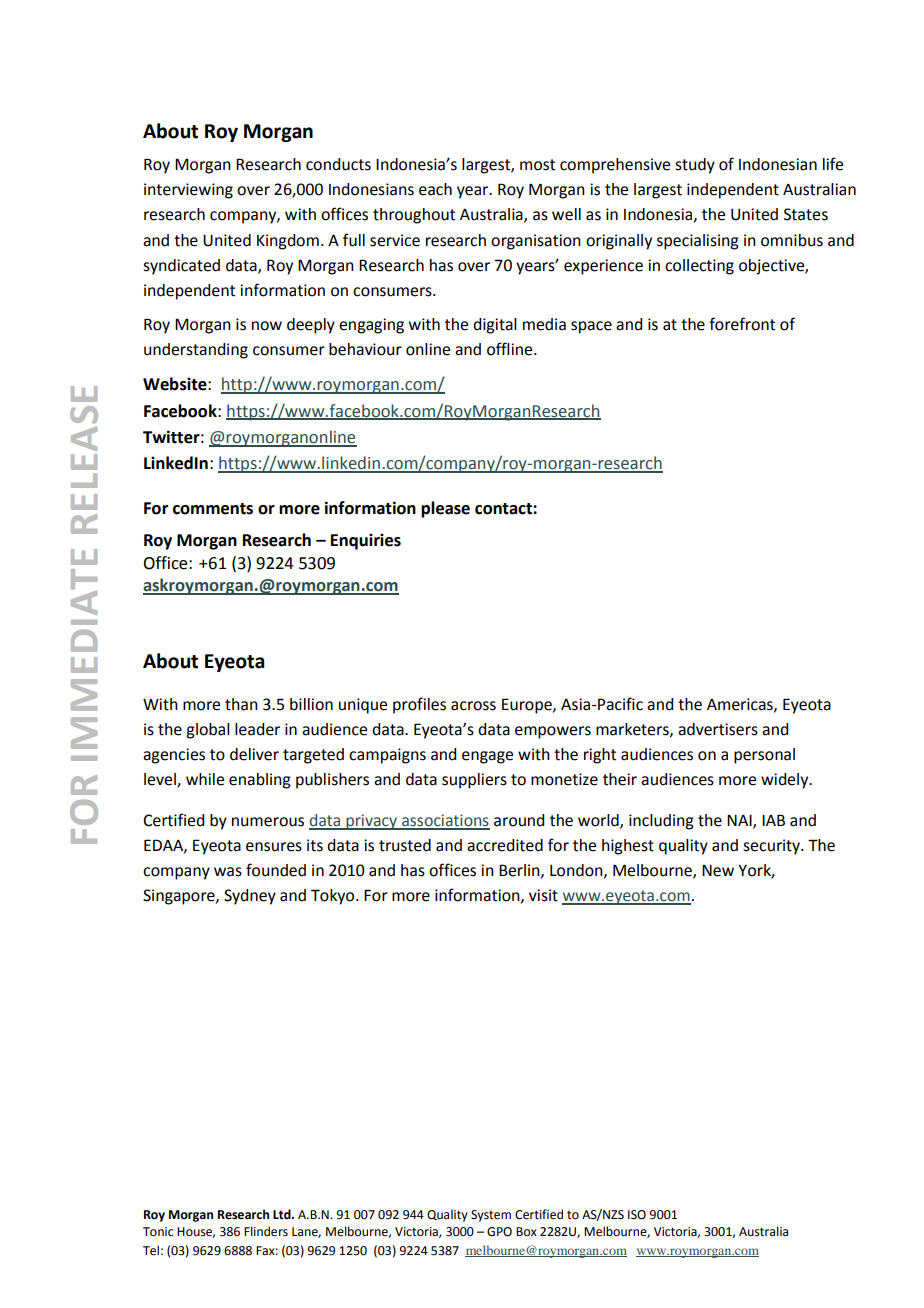 The width and height of the page is (924, 1308). I want to click on New, so click(718, 871).
